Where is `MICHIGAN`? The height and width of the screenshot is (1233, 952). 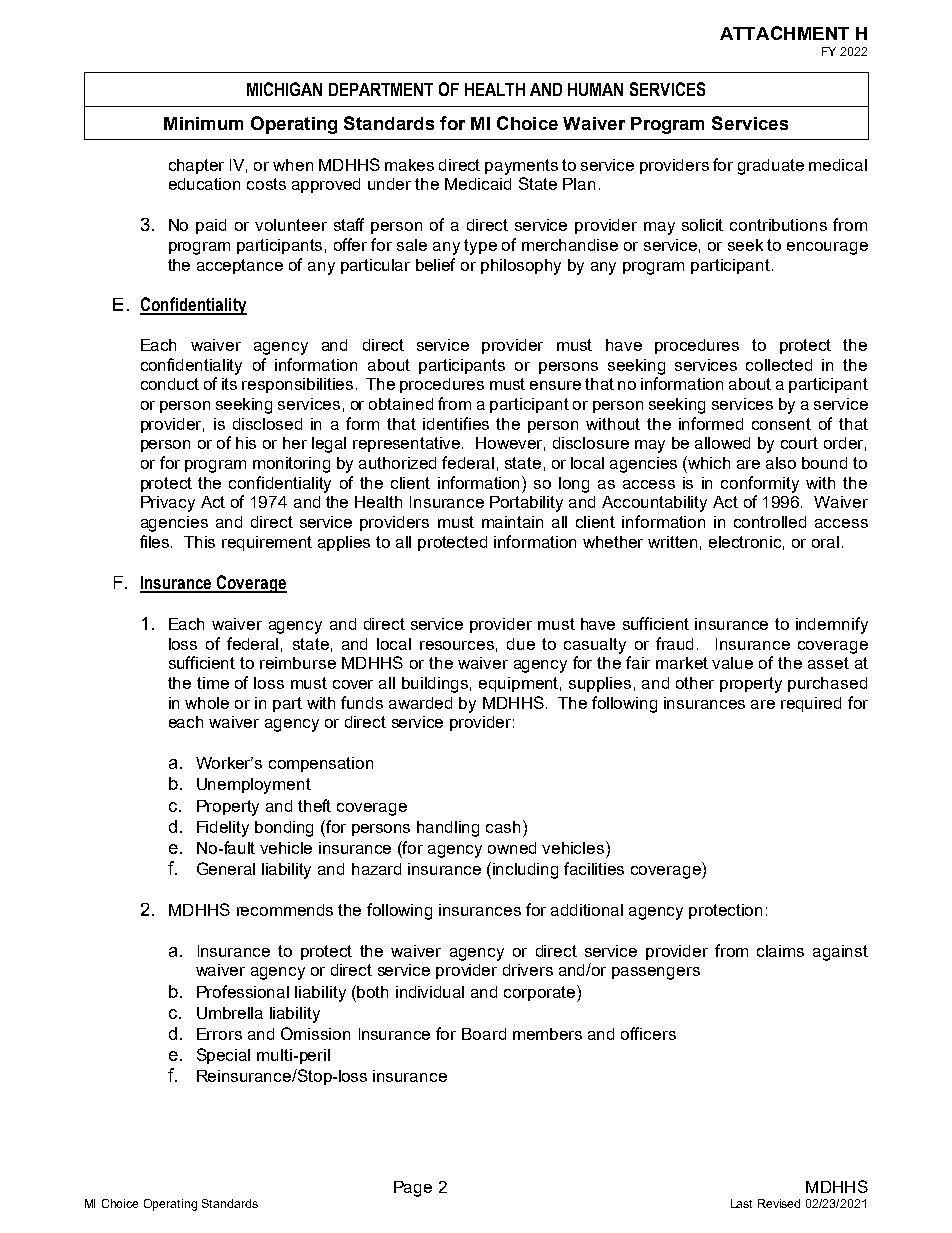 MICHIGAN is located at coordinates (284, 89).
